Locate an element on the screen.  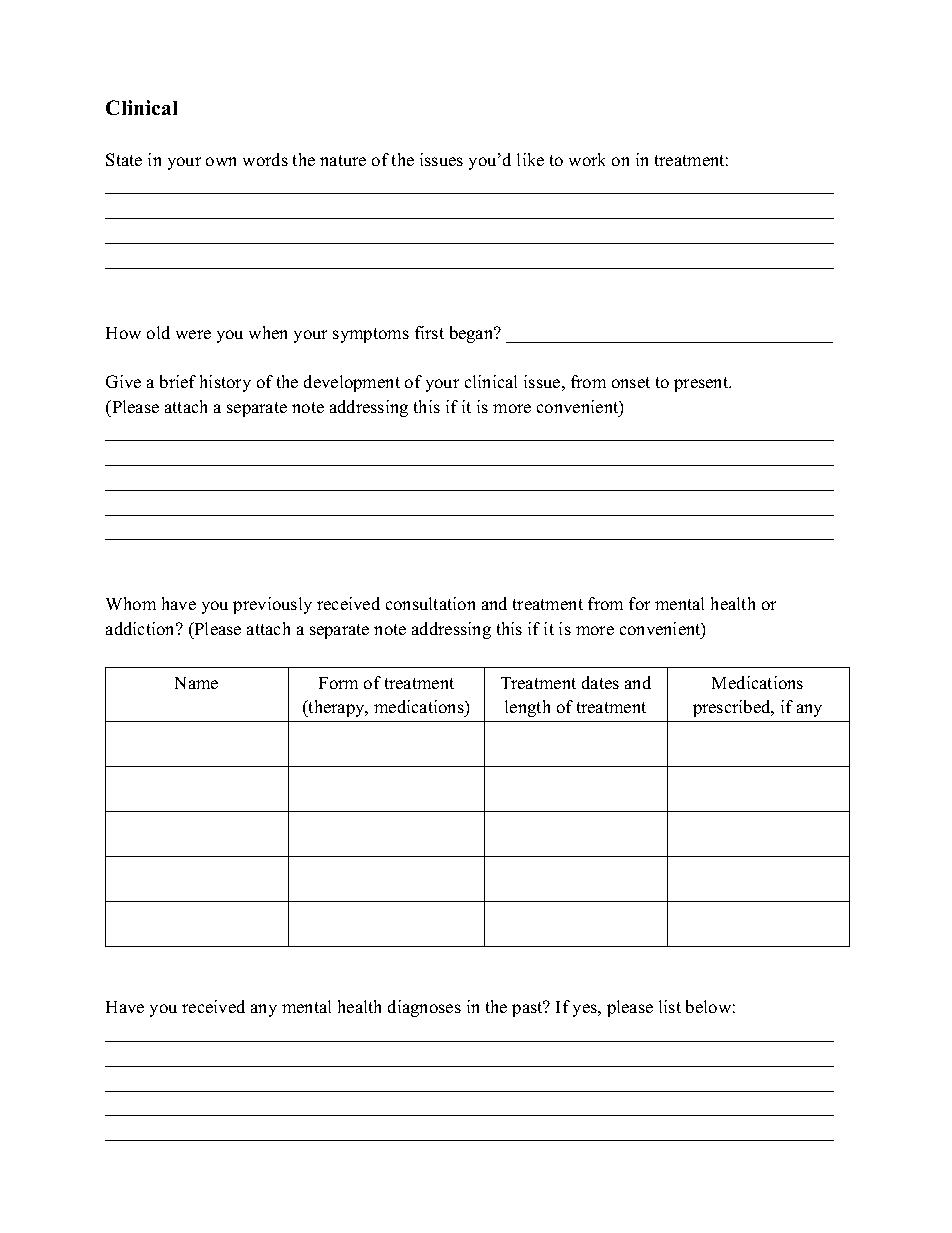
history is located at coordinates (225, 383).
